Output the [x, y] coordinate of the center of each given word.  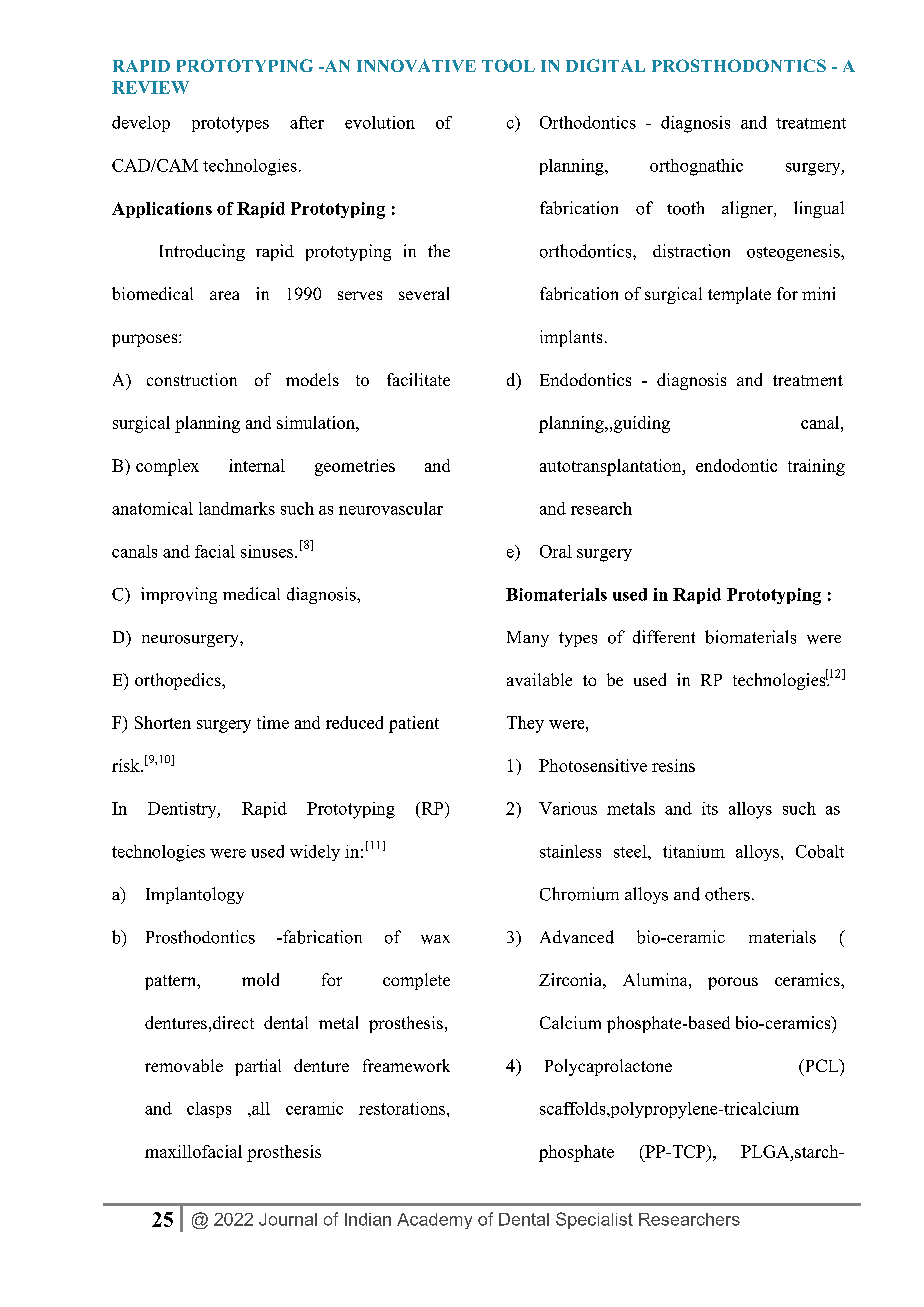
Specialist [594, 1220]
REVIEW [150, 87]
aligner [748, 209]
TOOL [508, 65]
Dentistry [183, 810]
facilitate [418, 379]
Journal [288, 1219]
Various [568, 808]
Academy [434, 1221]
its [710, 808]
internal [257, 465]
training [816, 467]
